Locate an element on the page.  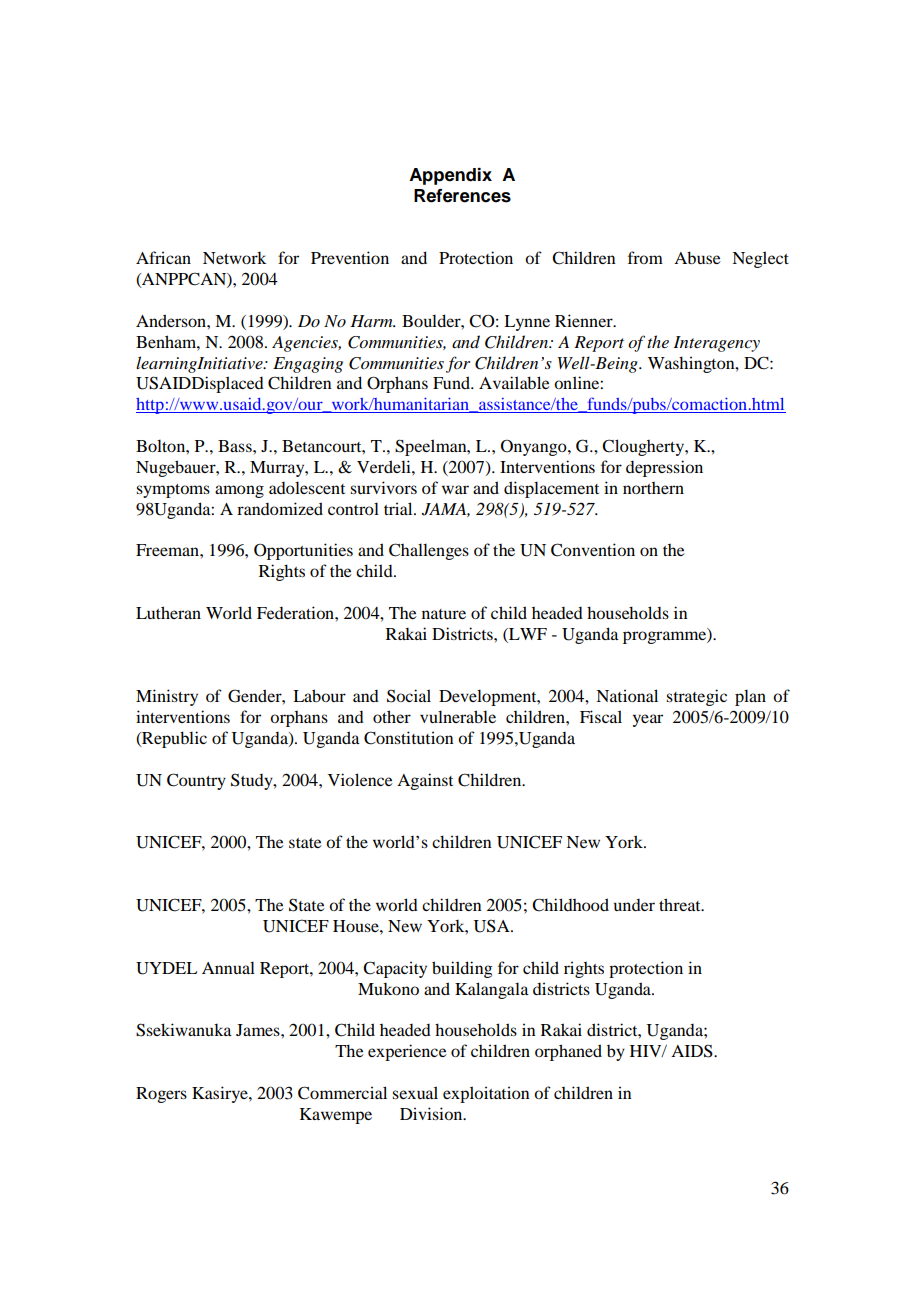
Challenges is located at coordinates (429, 551).
